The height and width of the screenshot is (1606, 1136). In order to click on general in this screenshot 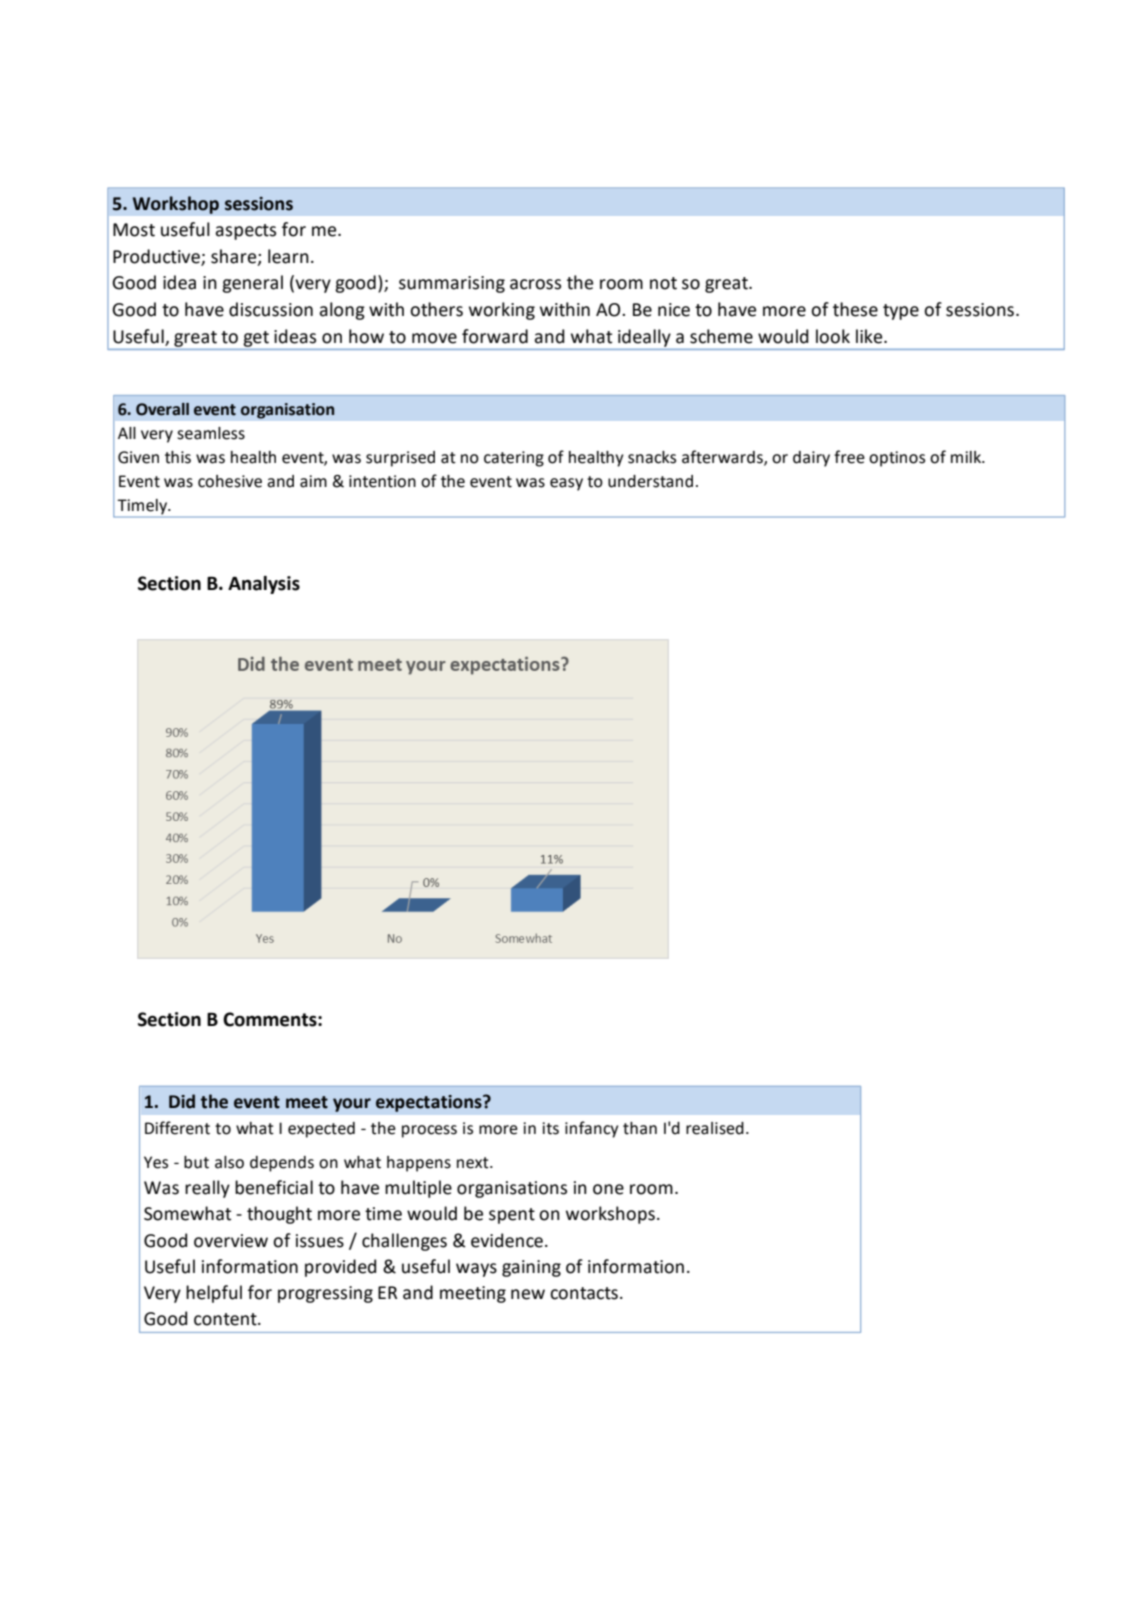, I will do `click(252, 284)`.
